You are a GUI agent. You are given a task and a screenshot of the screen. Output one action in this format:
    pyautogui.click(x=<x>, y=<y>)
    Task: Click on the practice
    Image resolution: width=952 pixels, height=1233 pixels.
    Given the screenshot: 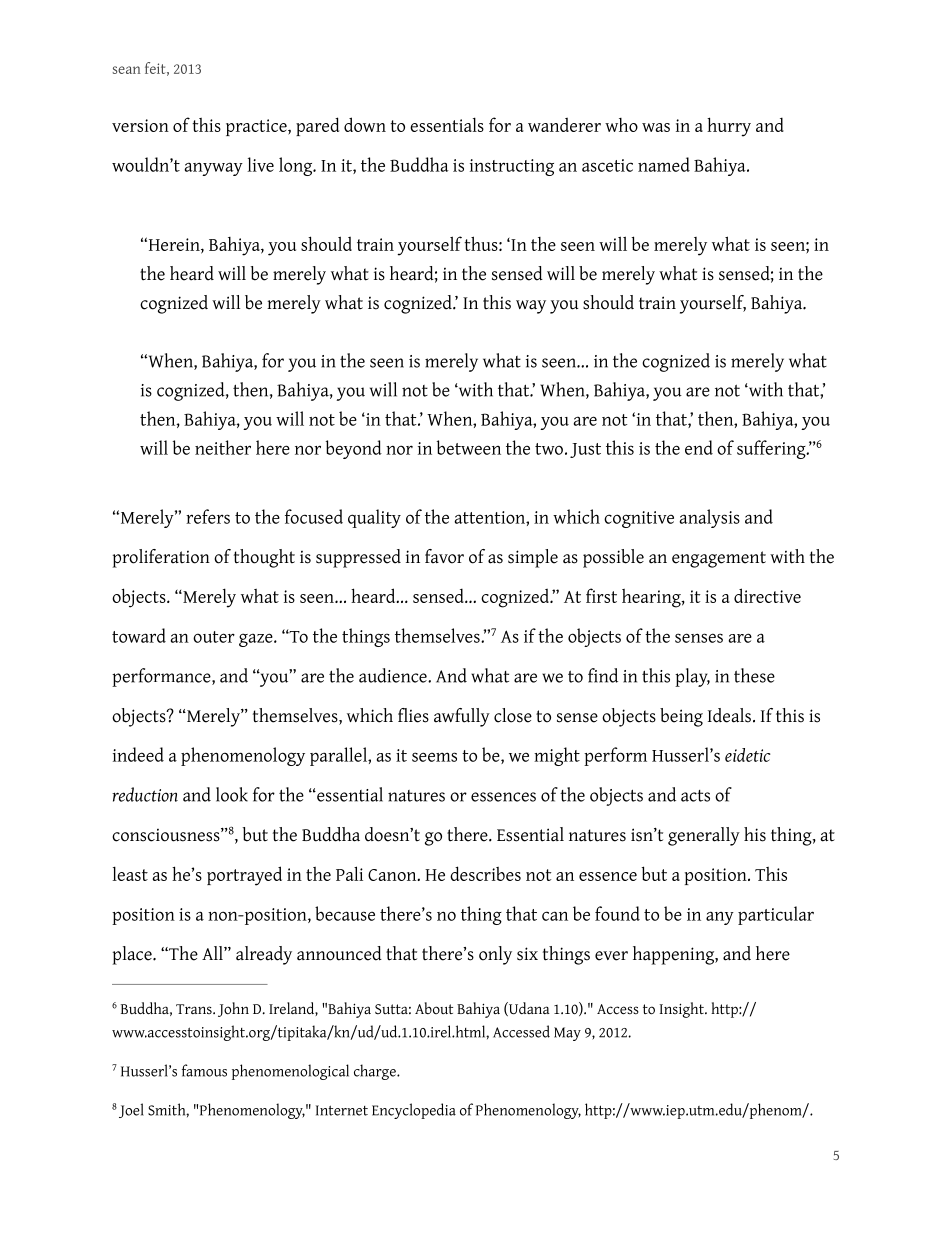 What is the action you would take?
    pyautogui.click(x=257, y=127)
